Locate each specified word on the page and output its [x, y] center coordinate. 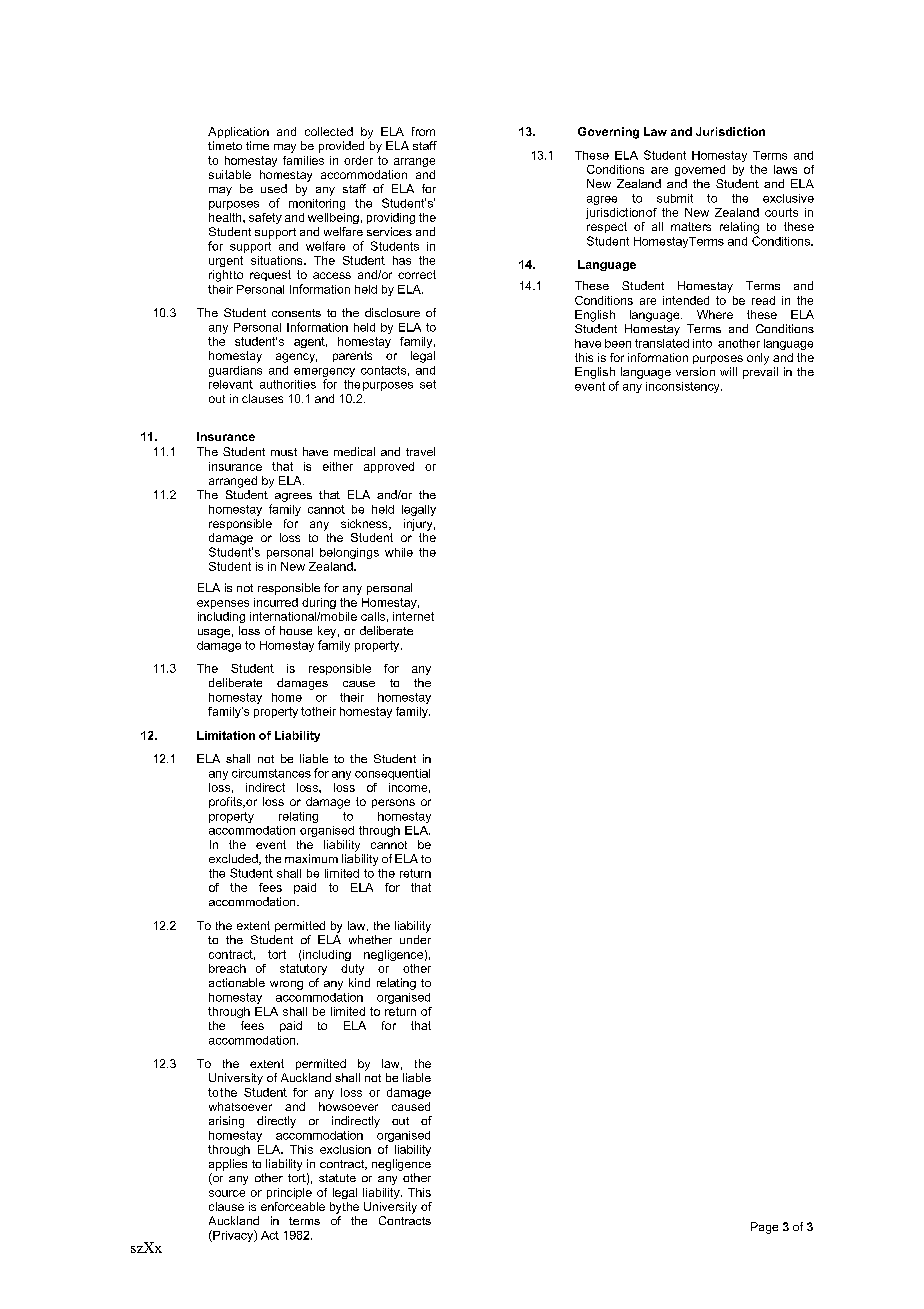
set [428, 384]
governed [700, 170]
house [296, 630]
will [728, 371]
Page [764, 1228]
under [415, 939]
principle [289, 1193]
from [423, 131]
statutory [303, 969]
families [303, 160]
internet [413, 616]
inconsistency [684, 387]
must [284, 452]
